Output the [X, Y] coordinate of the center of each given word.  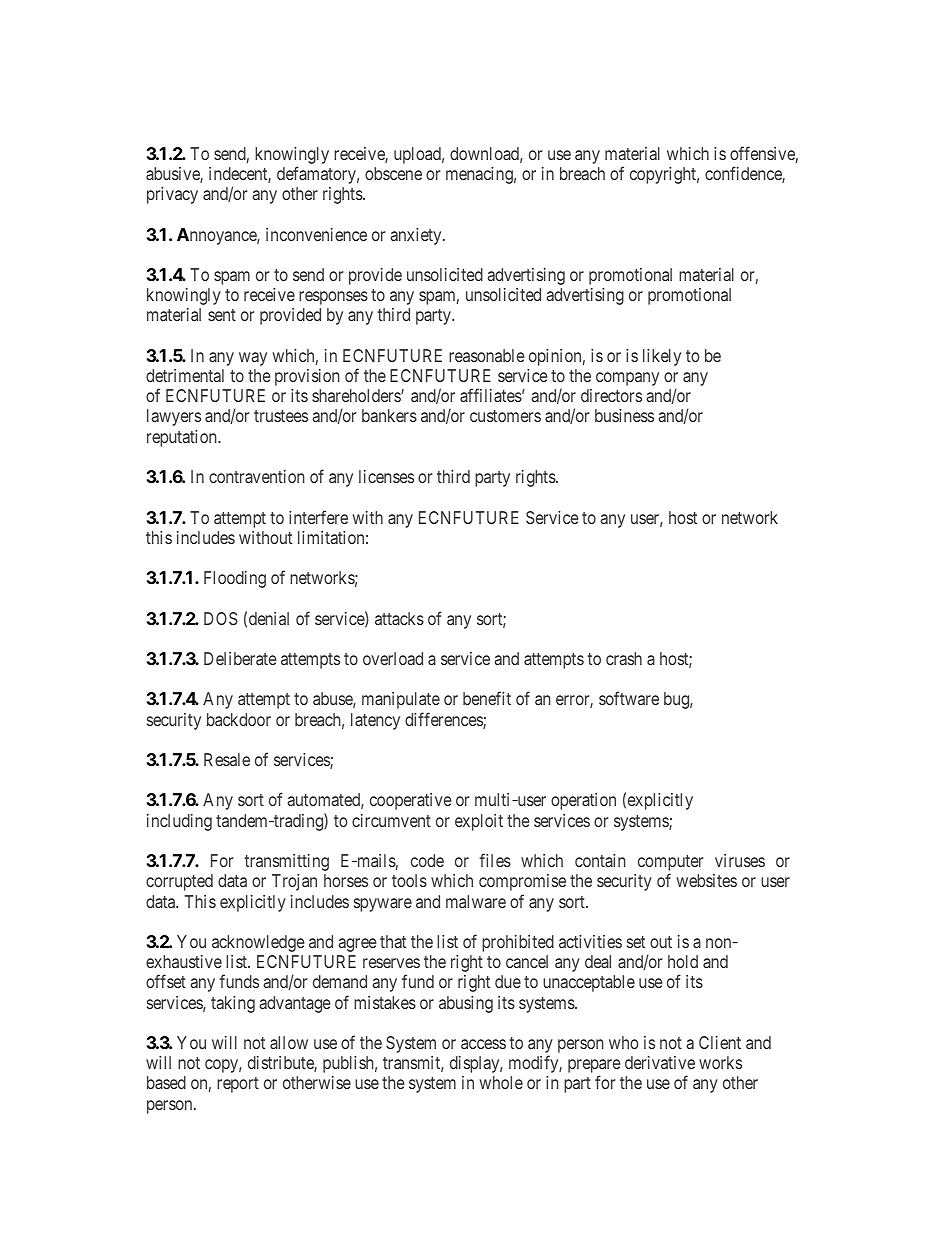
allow [289, 1042]
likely [662, 357]
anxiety [417, 236]
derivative [660, 1062]
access [483, 1044]
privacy [172, 195]
